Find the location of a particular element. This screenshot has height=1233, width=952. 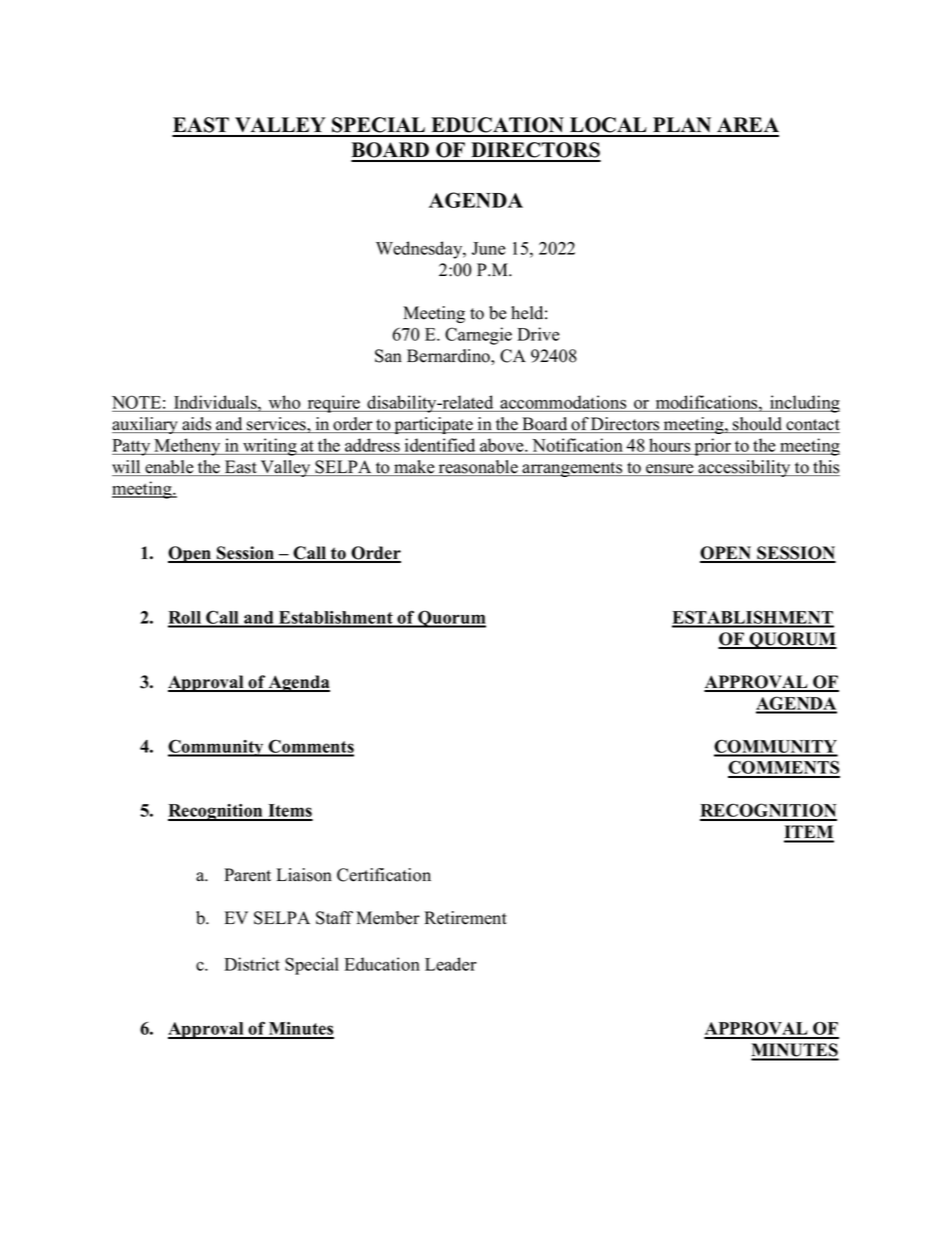

enable is located at coordinates (169, 468).
